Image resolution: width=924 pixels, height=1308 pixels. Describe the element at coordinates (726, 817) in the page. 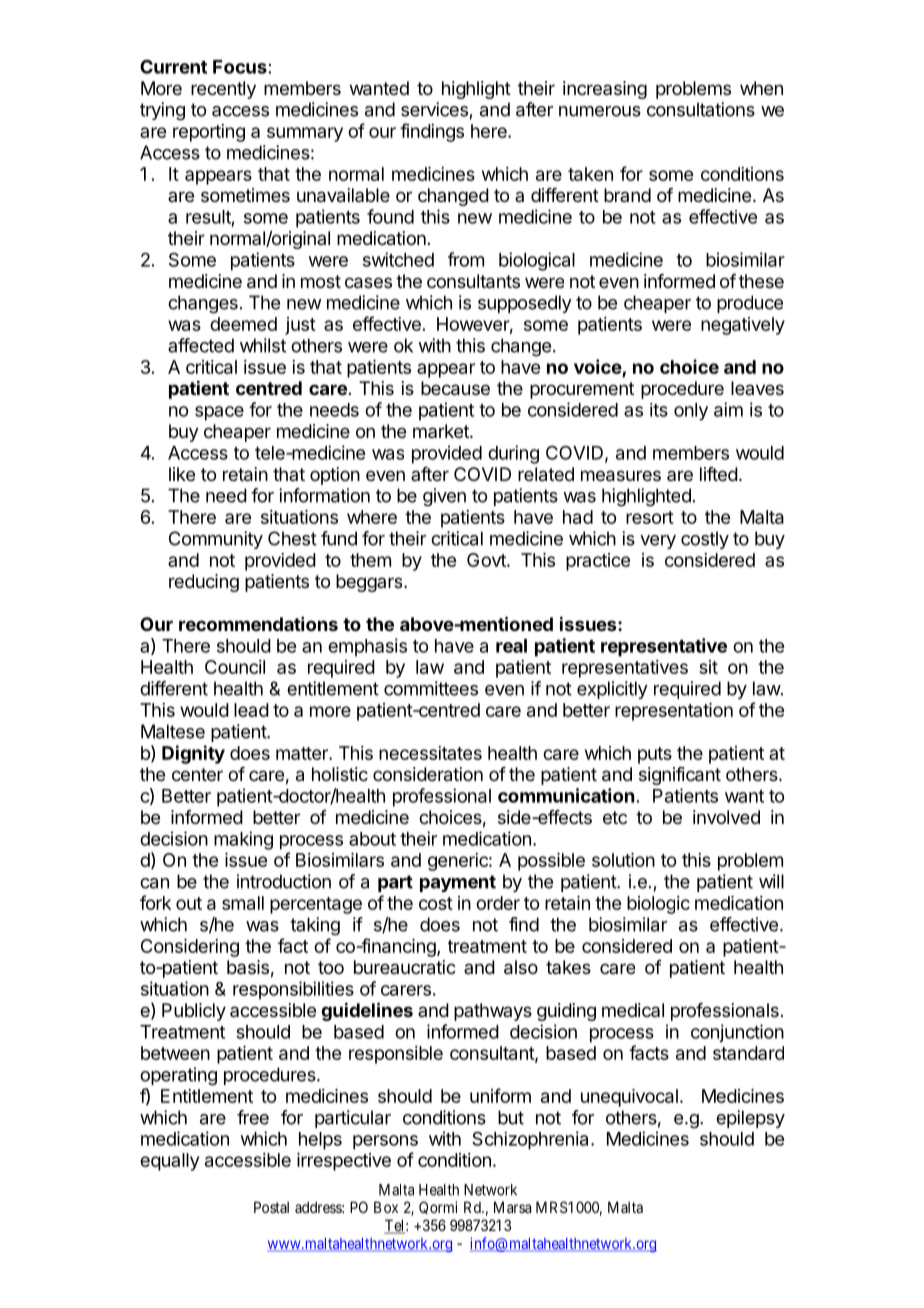

I see `involved` at that location.
